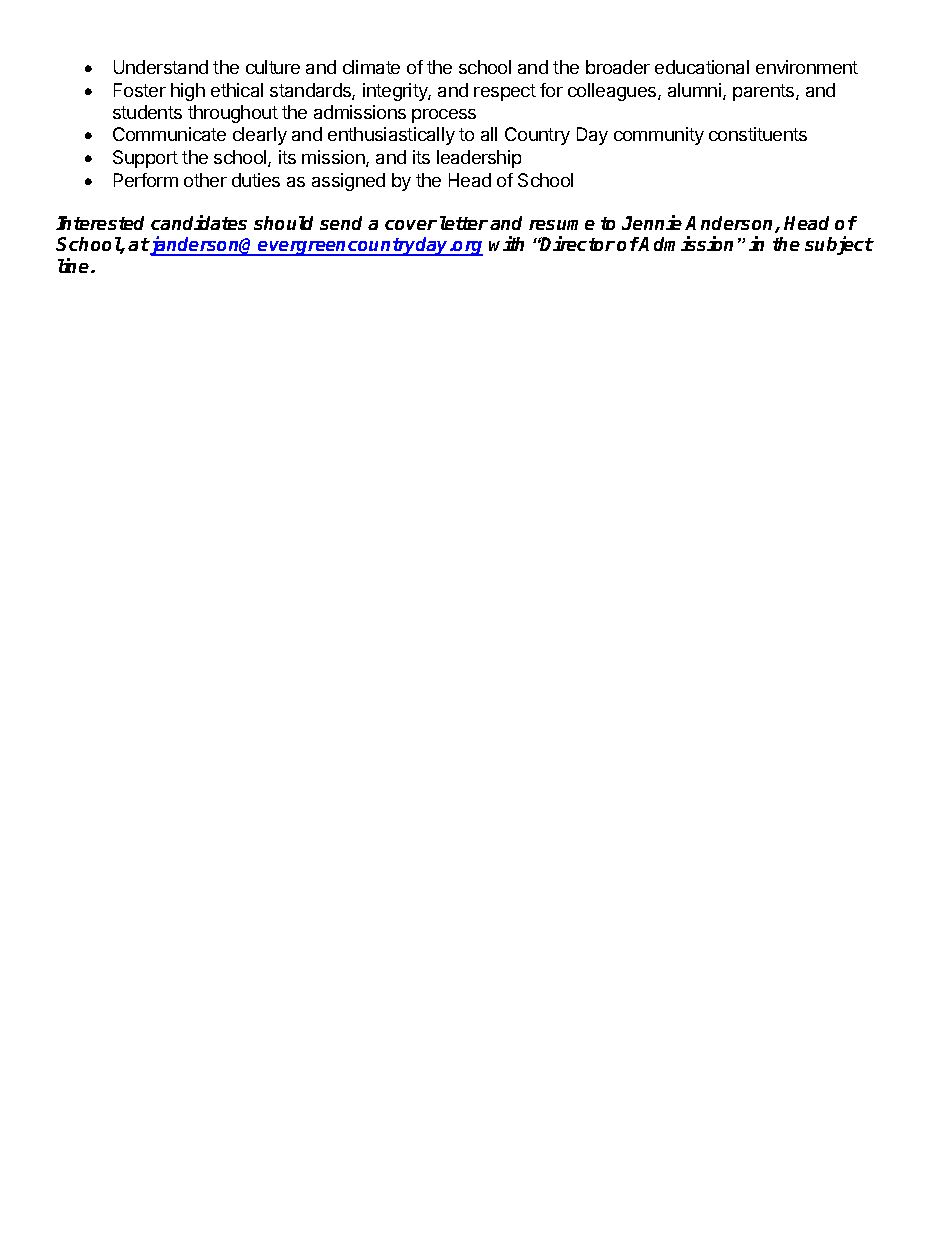 Image resolution: width=952 pixels, height=1233 pixels. What do you see at coordinates (505, 92) in the document?
I see `respect` at bounding box center [505, 92].
